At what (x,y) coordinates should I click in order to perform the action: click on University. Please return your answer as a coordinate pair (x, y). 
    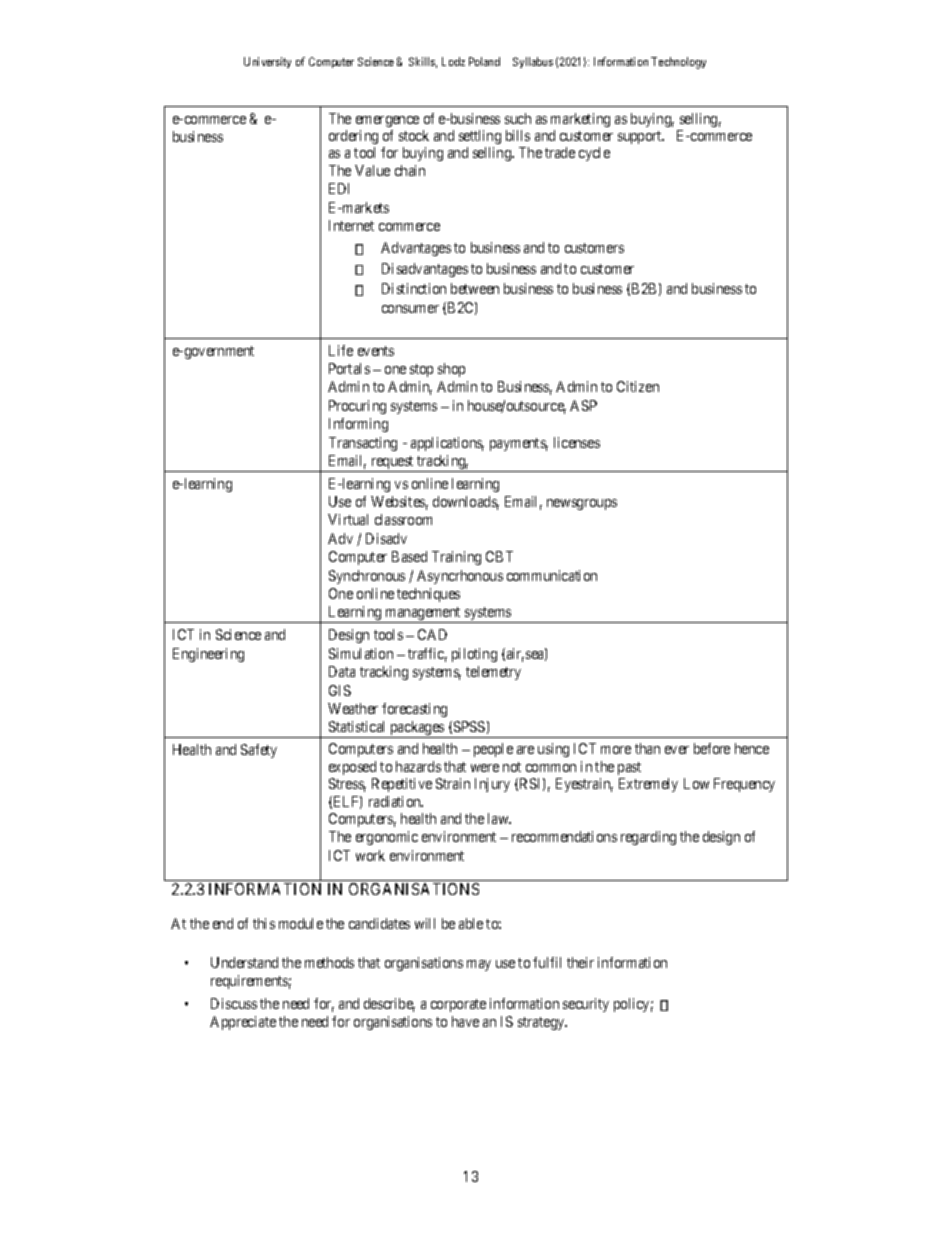
    Looking at the image, I should click on (267, 62).
